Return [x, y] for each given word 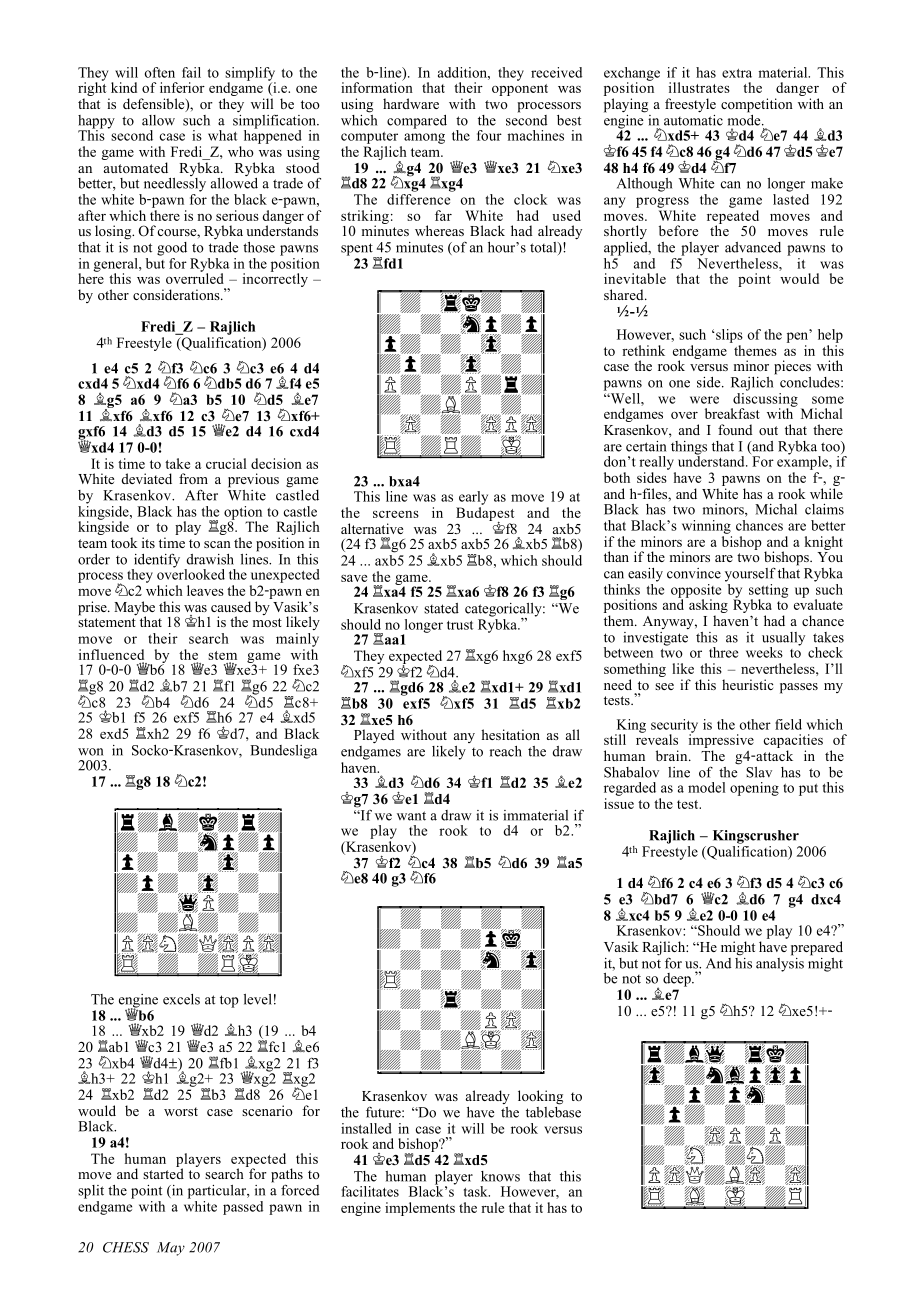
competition [757, 105]
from [193, 478]
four [489, 135]
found [735, 429]
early [473, 498]
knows [500, 1176]
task [477, 1191]
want [411, 816]
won [90, 752]
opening [754, 789]
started [163, 1172]
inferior [182, 87]
